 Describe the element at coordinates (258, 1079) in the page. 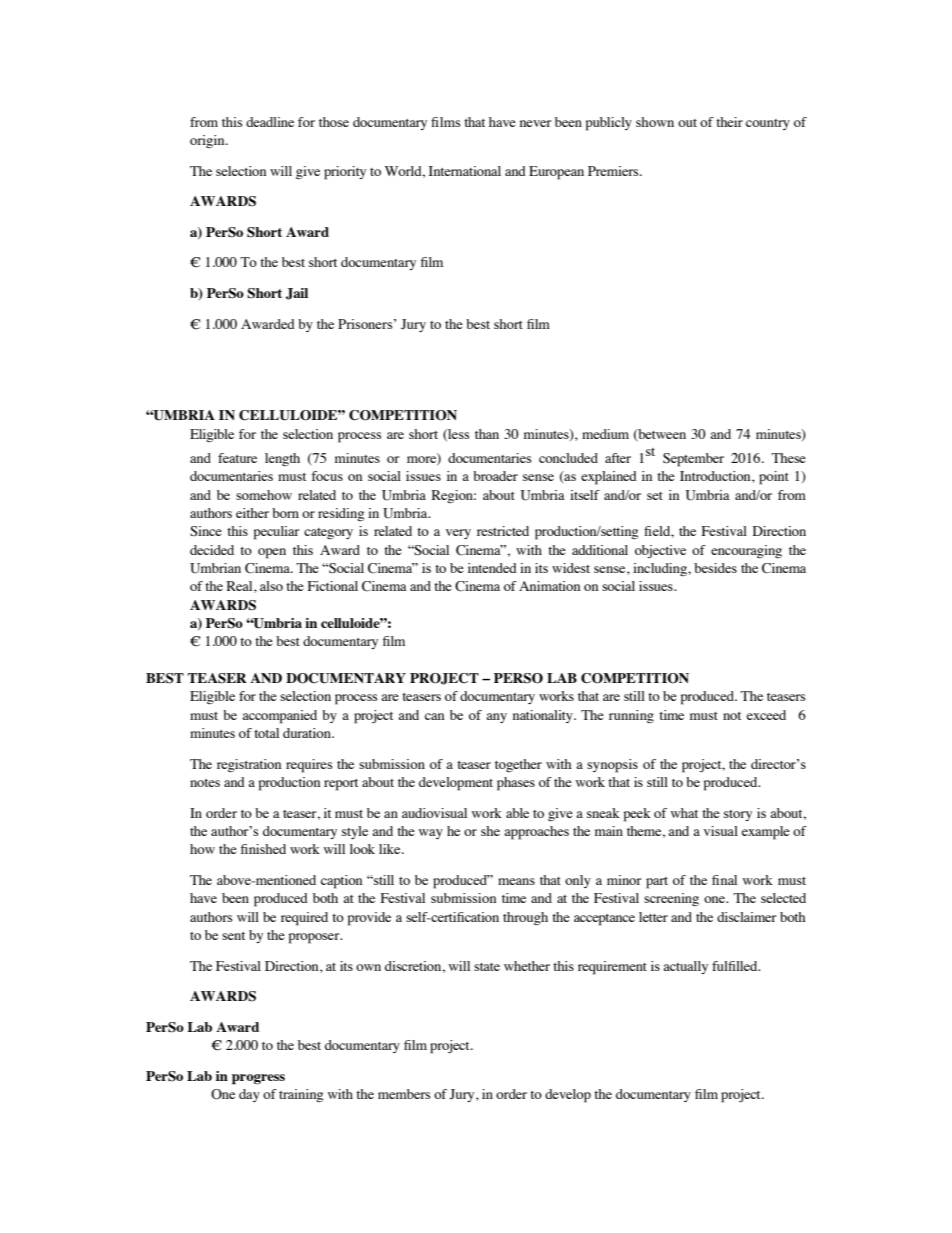

I see `progress` at that location.
